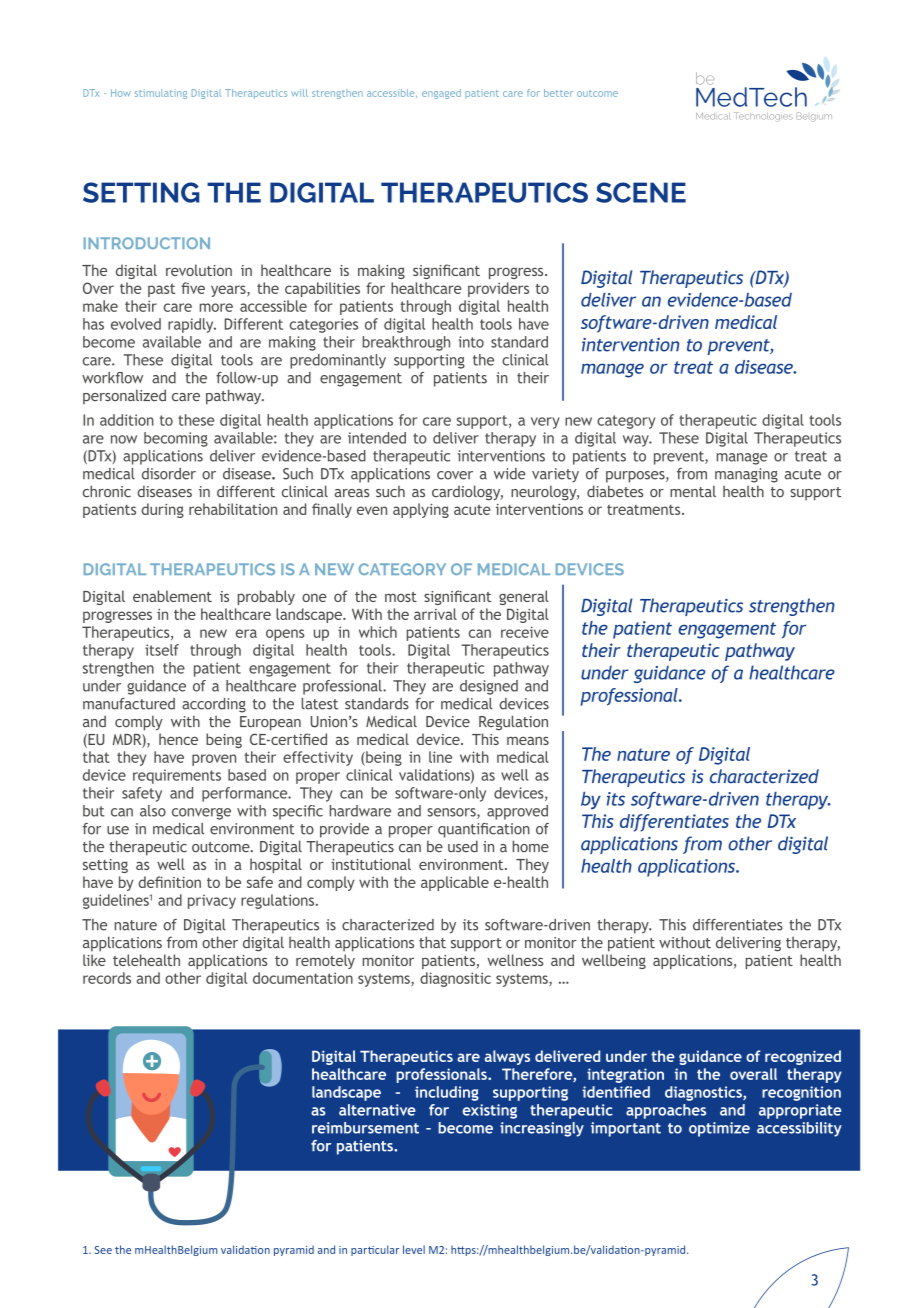  Describe the element at coordinates (525, 632) in the screenshot. I see `receive` at that location.
